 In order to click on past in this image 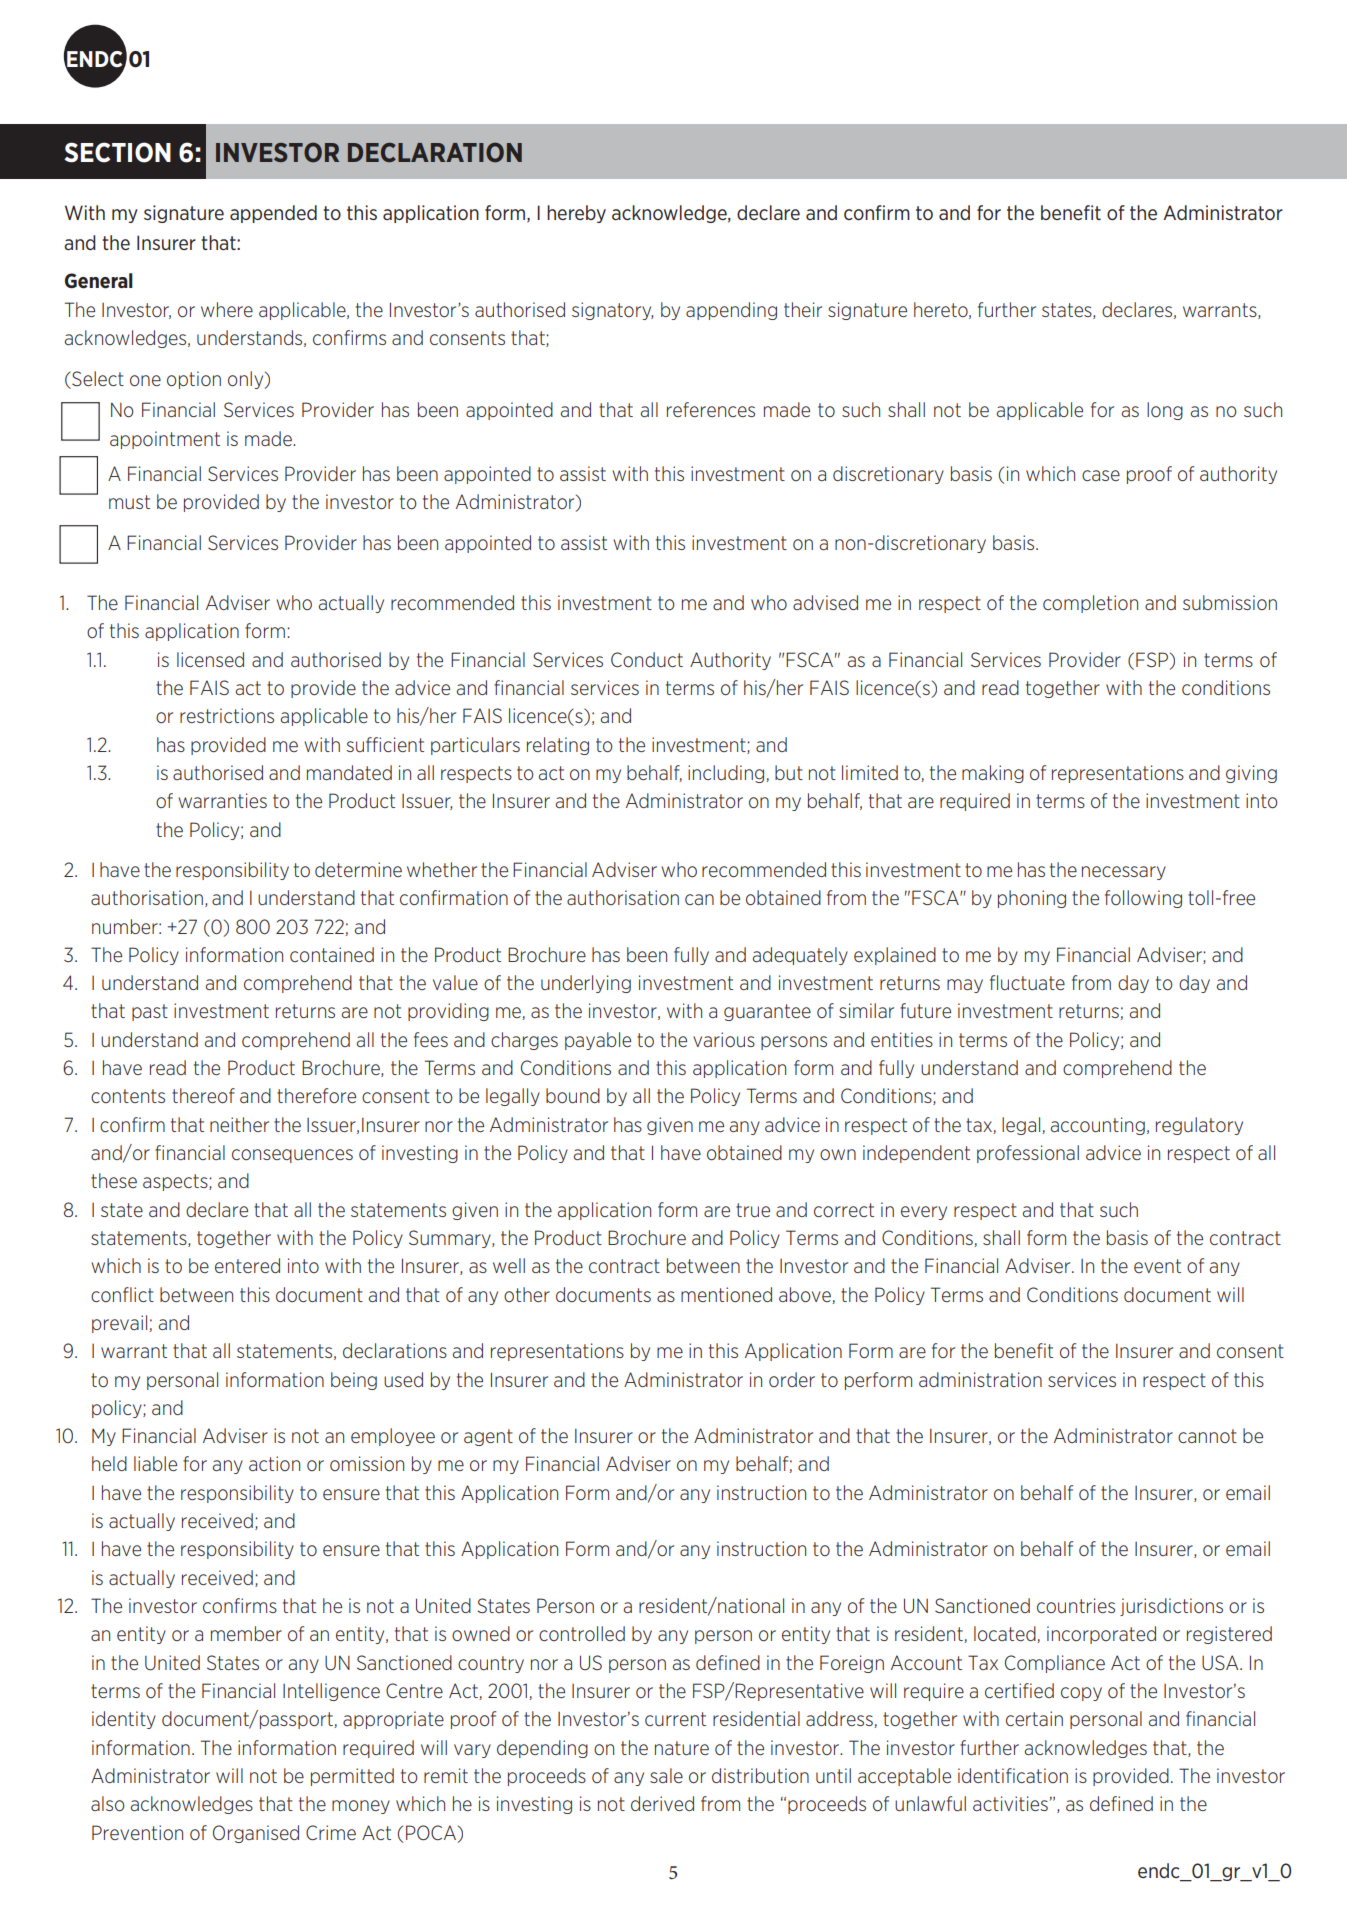, I will do `click(150, 1012)`.
